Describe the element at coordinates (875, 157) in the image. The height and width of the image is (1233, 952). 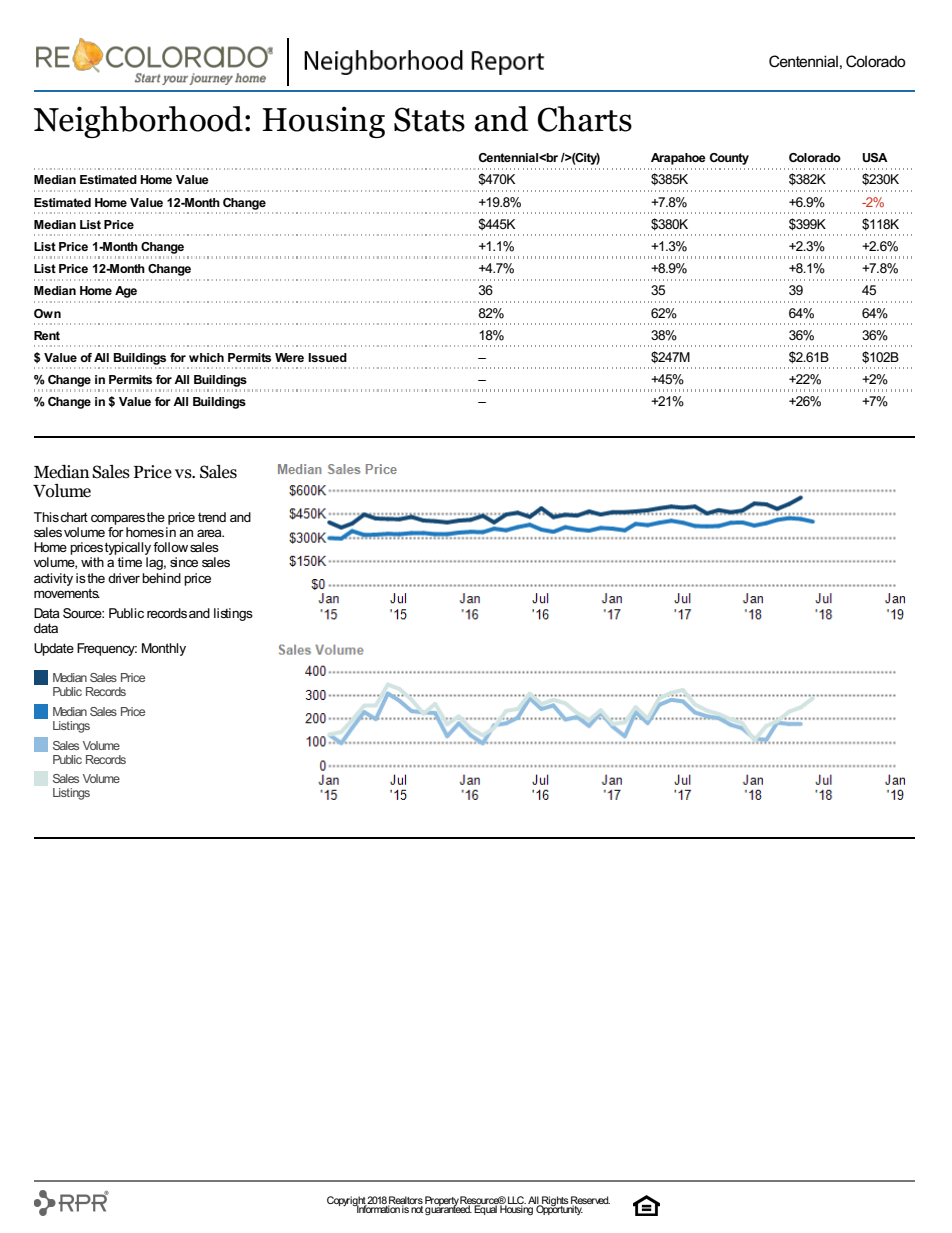
I see `USA` at that location.
